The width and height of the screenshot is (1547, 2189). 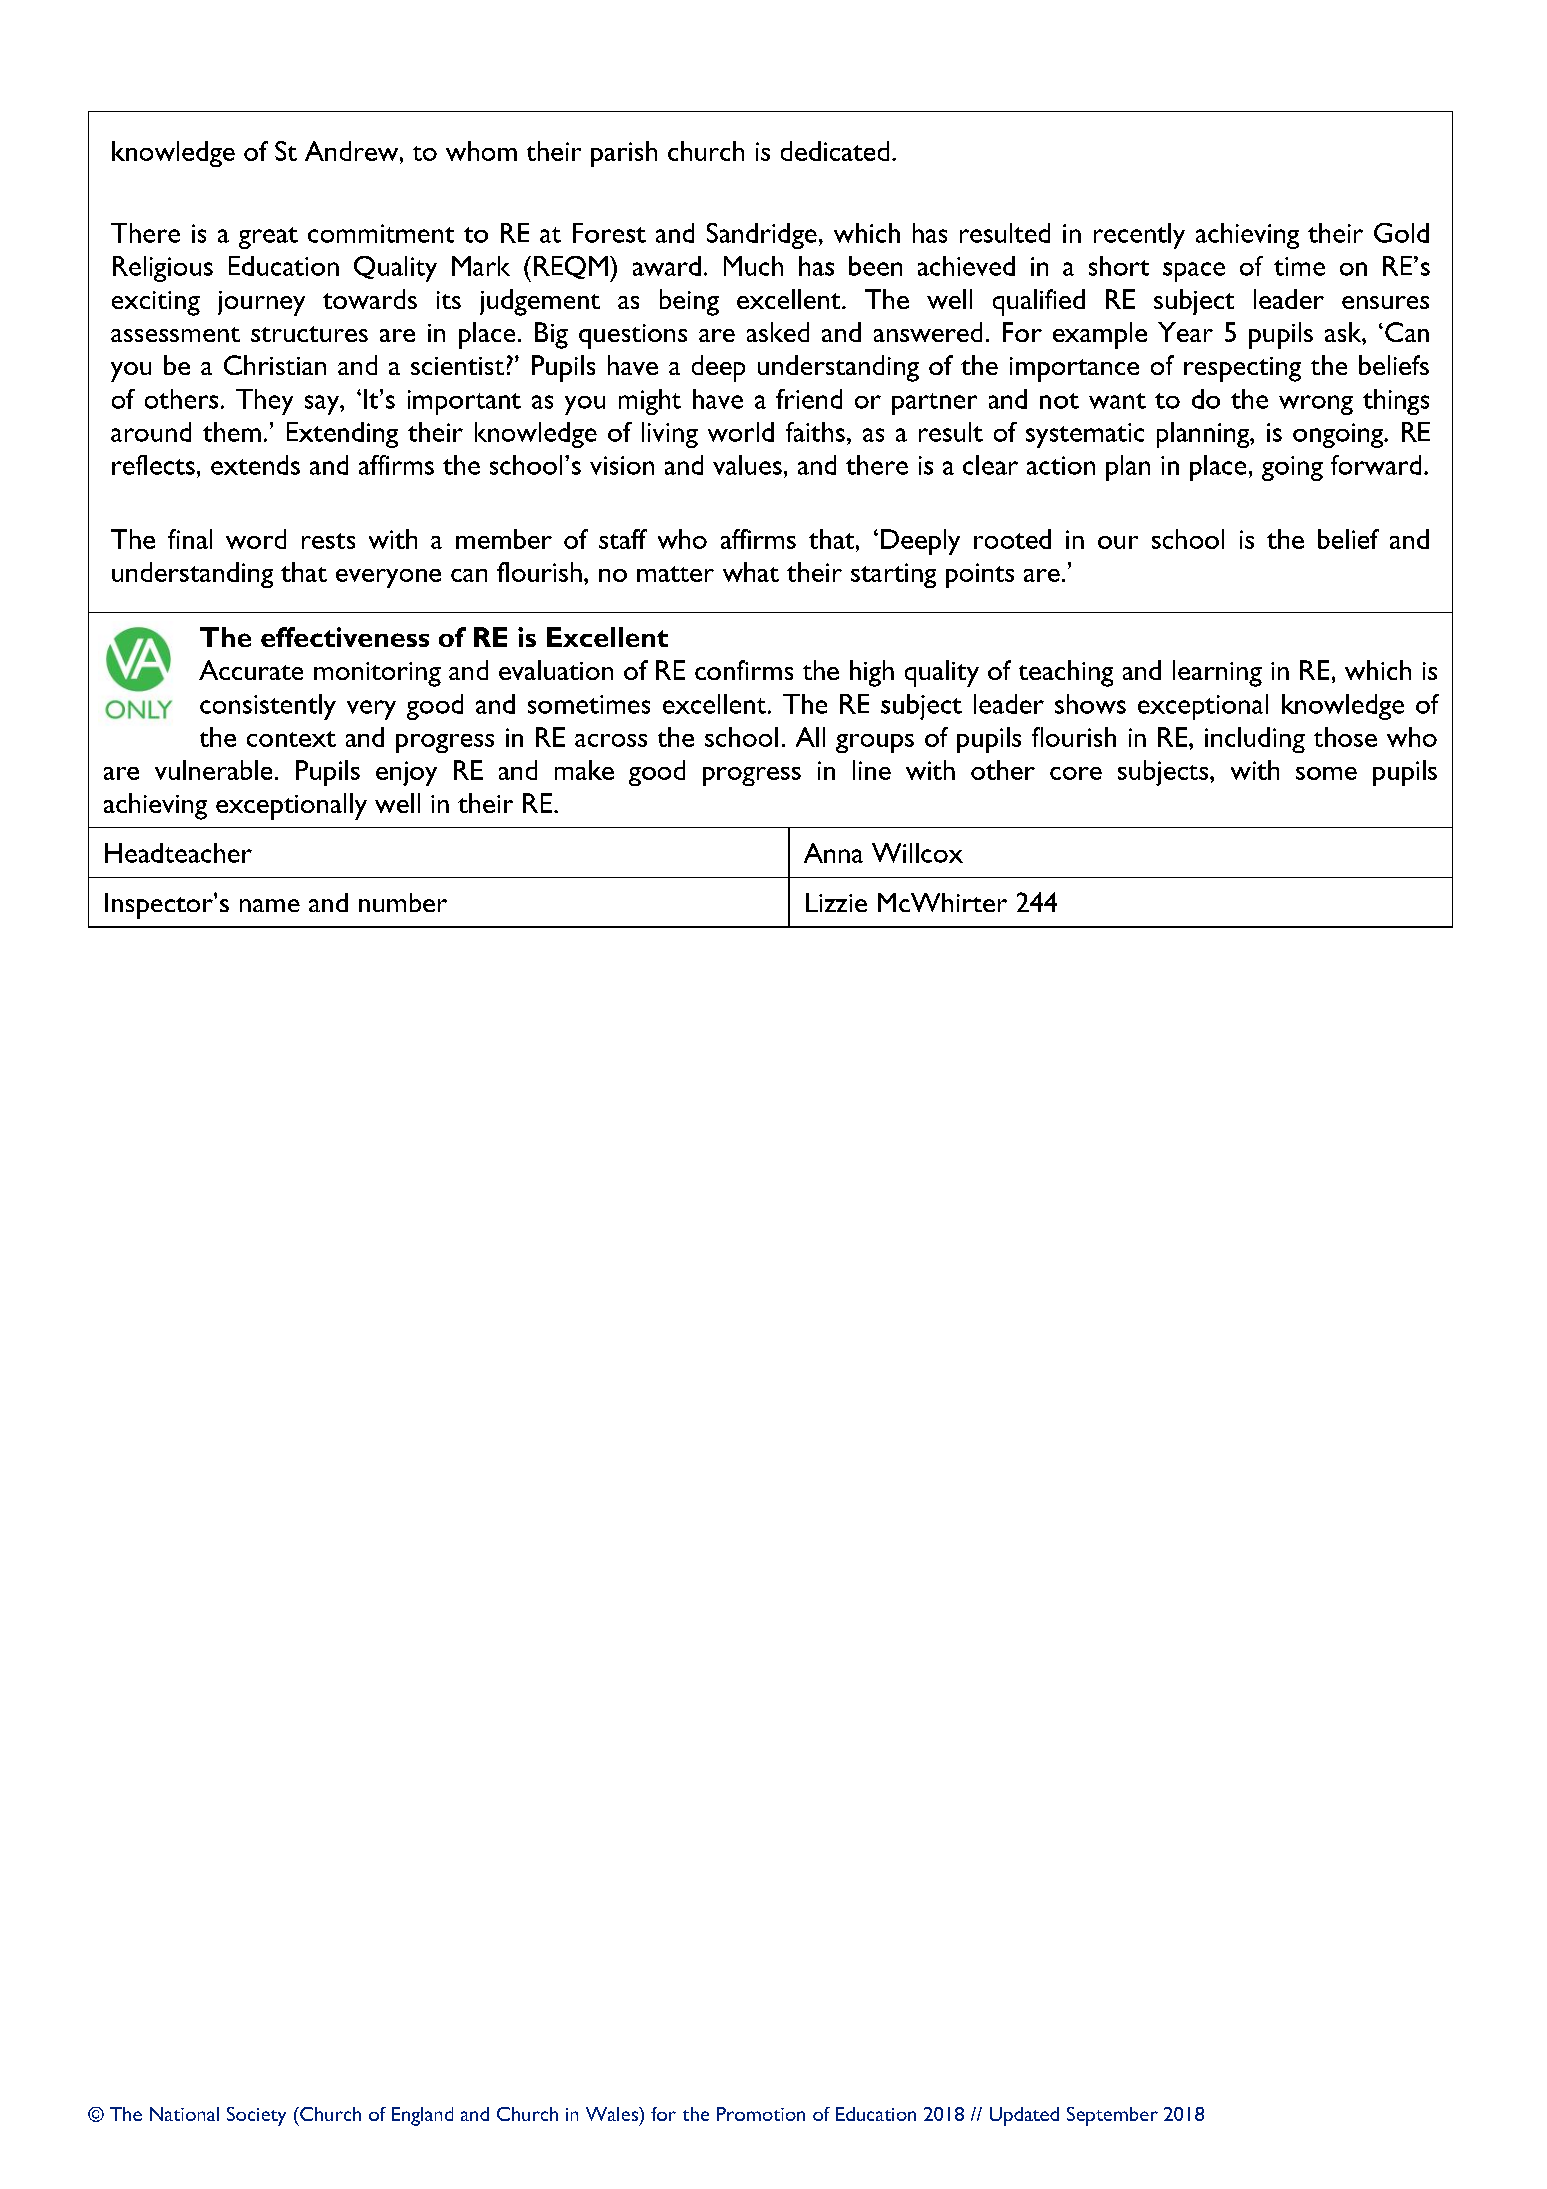 I want to click on great, so click(x=268, y=238).
